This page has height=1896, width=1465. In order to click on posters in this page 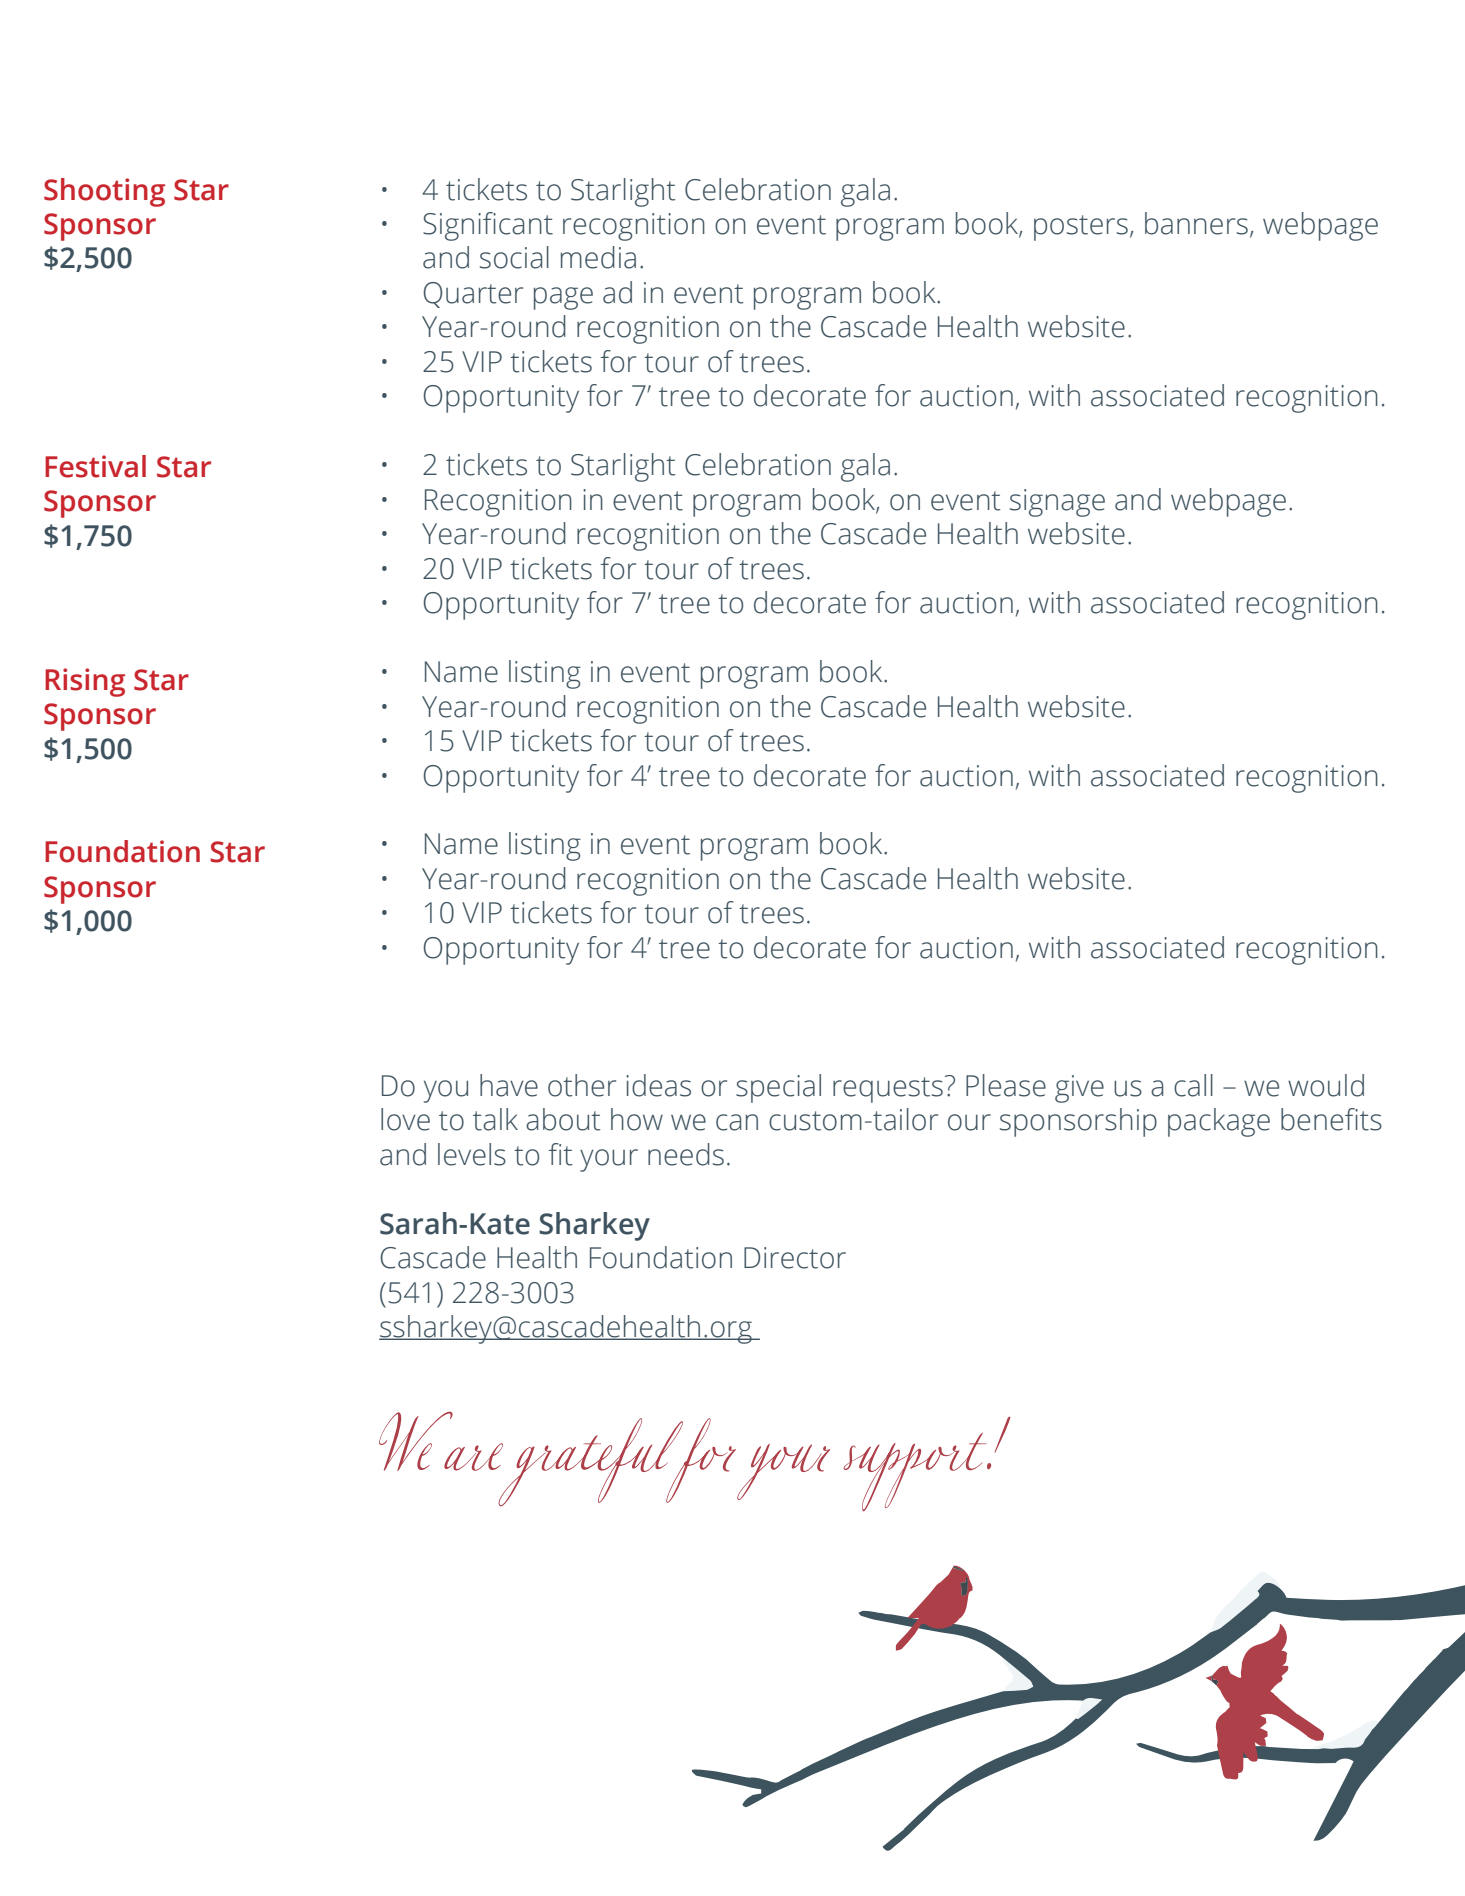, I will do `click(1081, 228)`.
